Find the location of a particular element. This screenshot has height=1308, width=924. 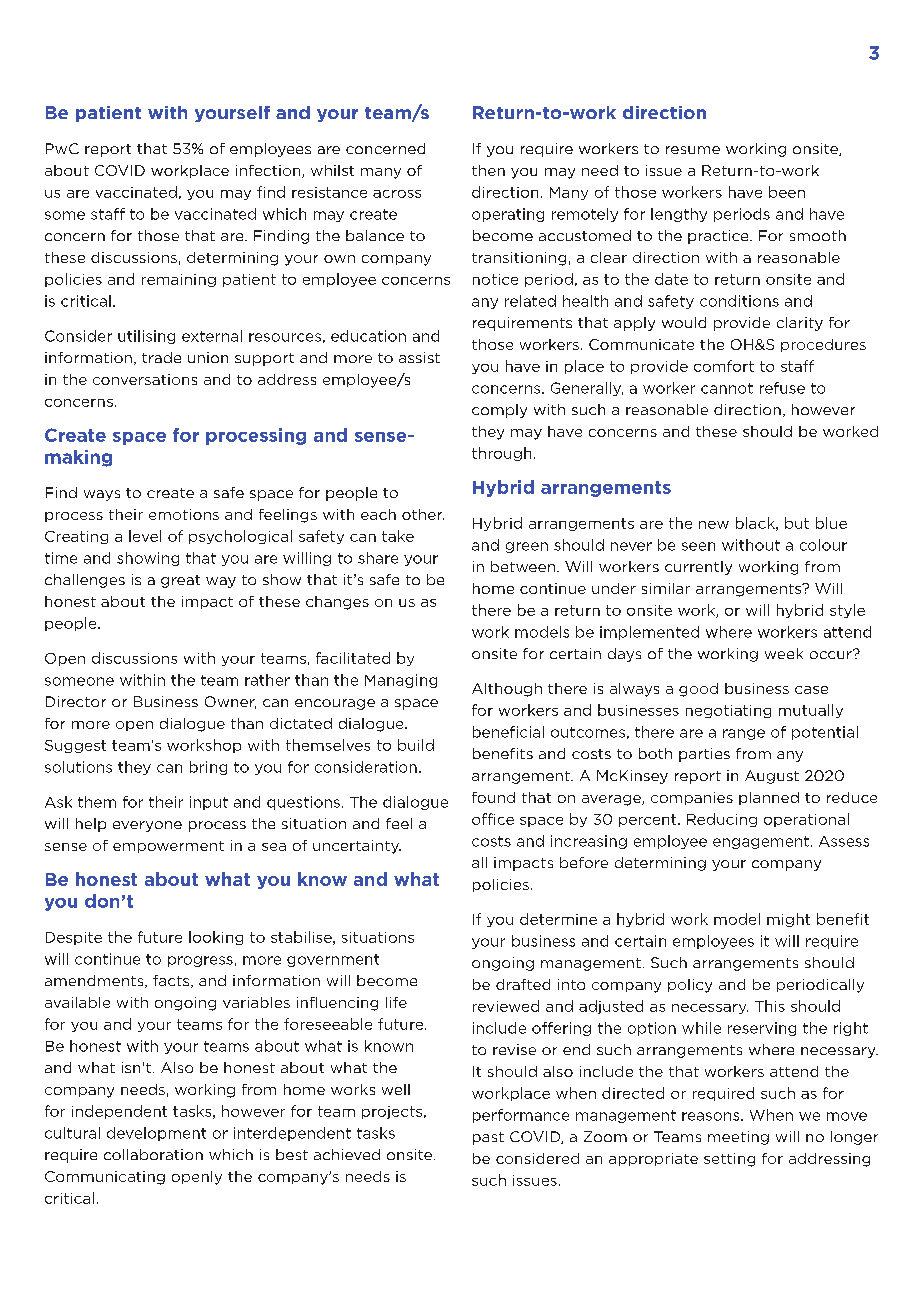

conversations is located at coordinates (145, 379).
